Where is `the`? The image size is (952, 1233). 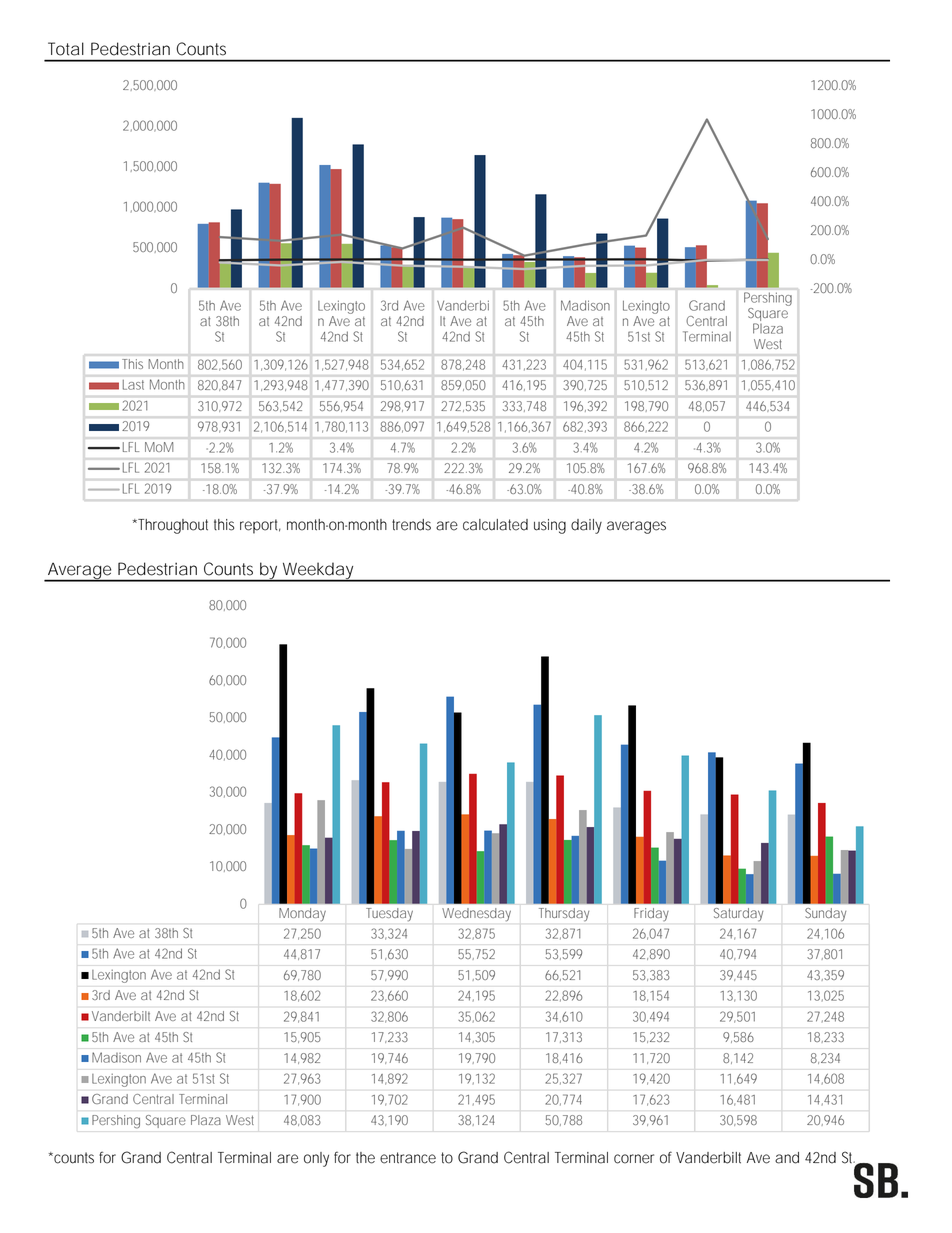 the is located at coordinates (365, 1158).
